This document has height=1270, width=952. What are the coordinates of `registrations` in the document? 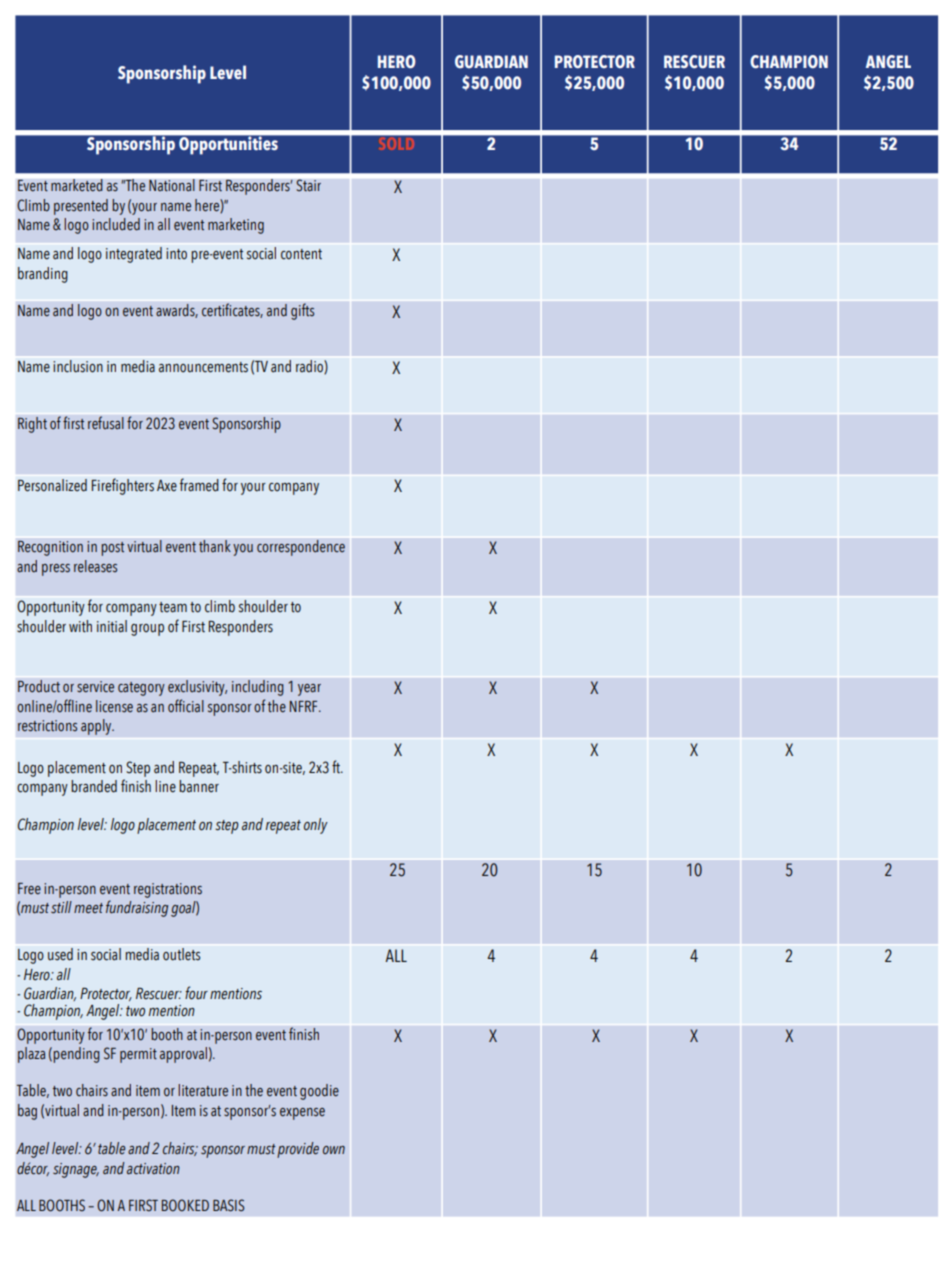 It's located at (168, 890).
